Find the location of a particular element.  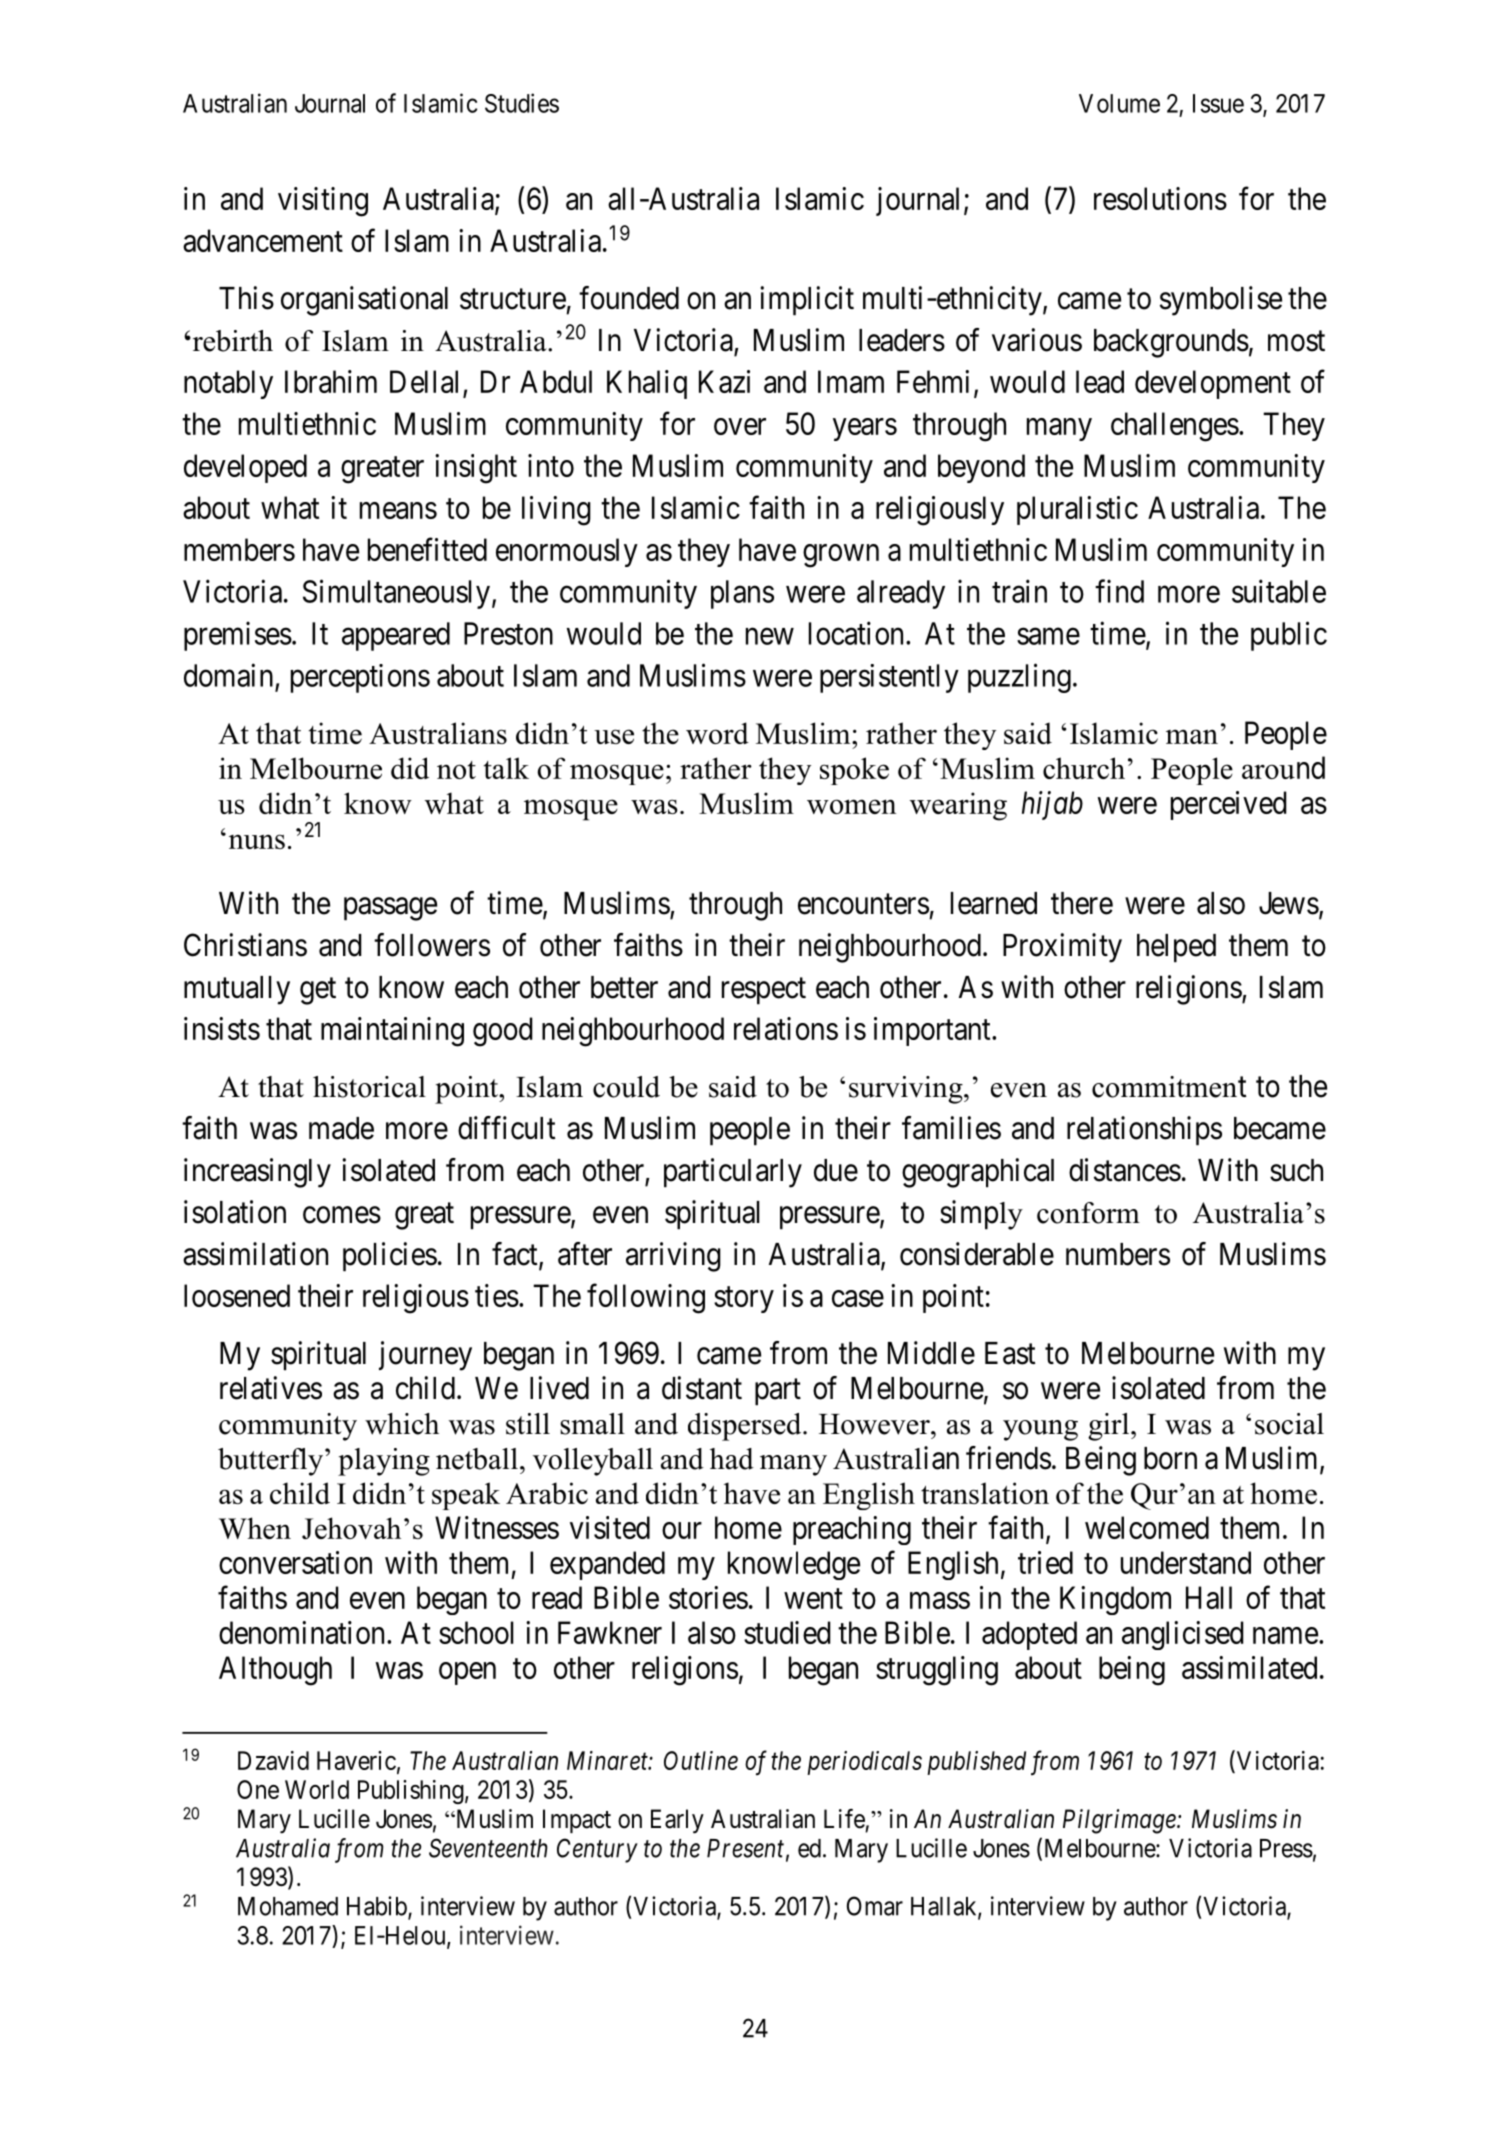

Pilgrimage is located at coordinates (1120, 1821).
